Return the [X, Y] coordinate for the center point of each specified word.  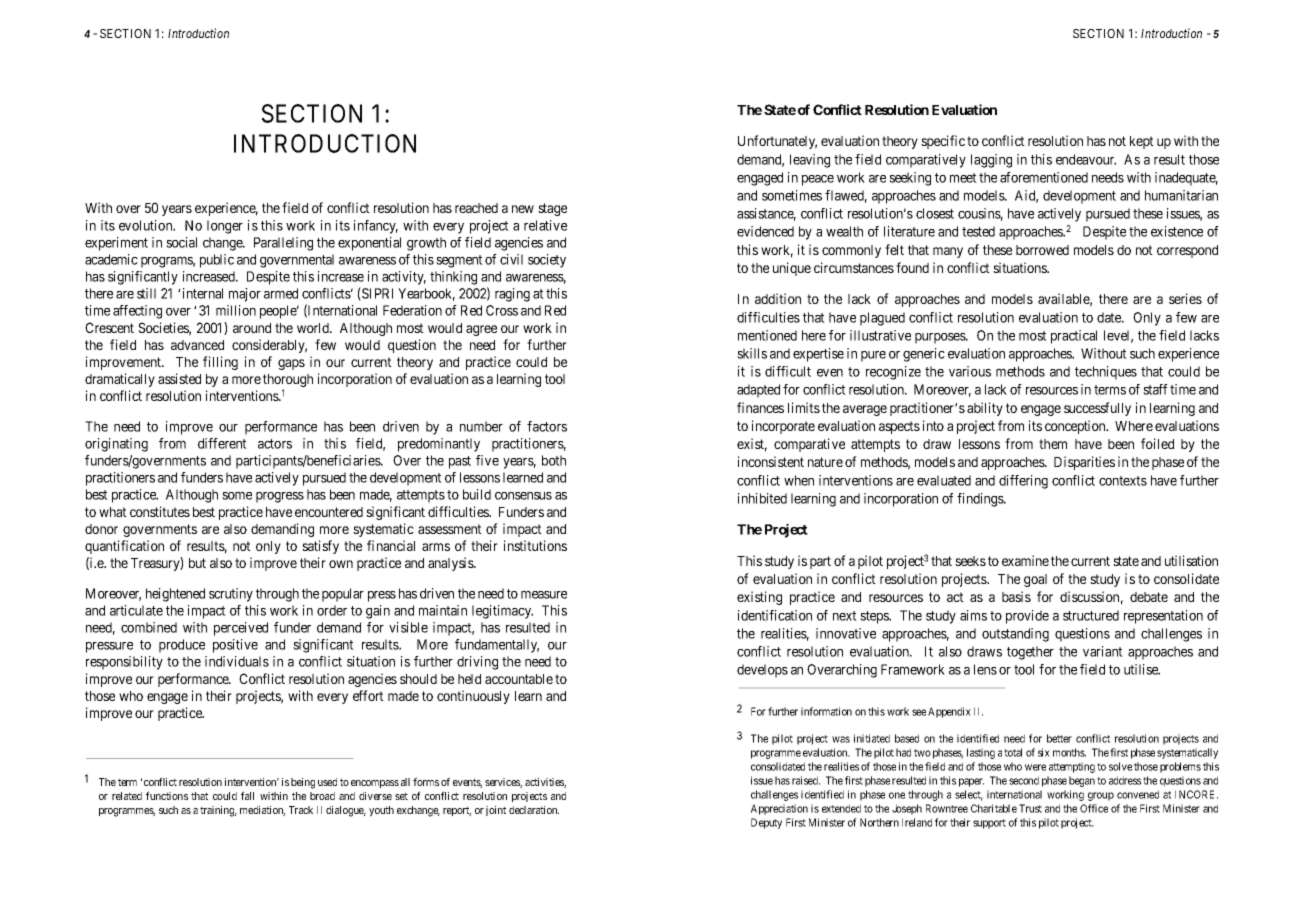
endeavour [1086, 159]
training [218, 811]
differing [1023, 482]
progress [280, 497]
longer [225, 227]
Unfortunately [777, 142]
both [554, 460]
